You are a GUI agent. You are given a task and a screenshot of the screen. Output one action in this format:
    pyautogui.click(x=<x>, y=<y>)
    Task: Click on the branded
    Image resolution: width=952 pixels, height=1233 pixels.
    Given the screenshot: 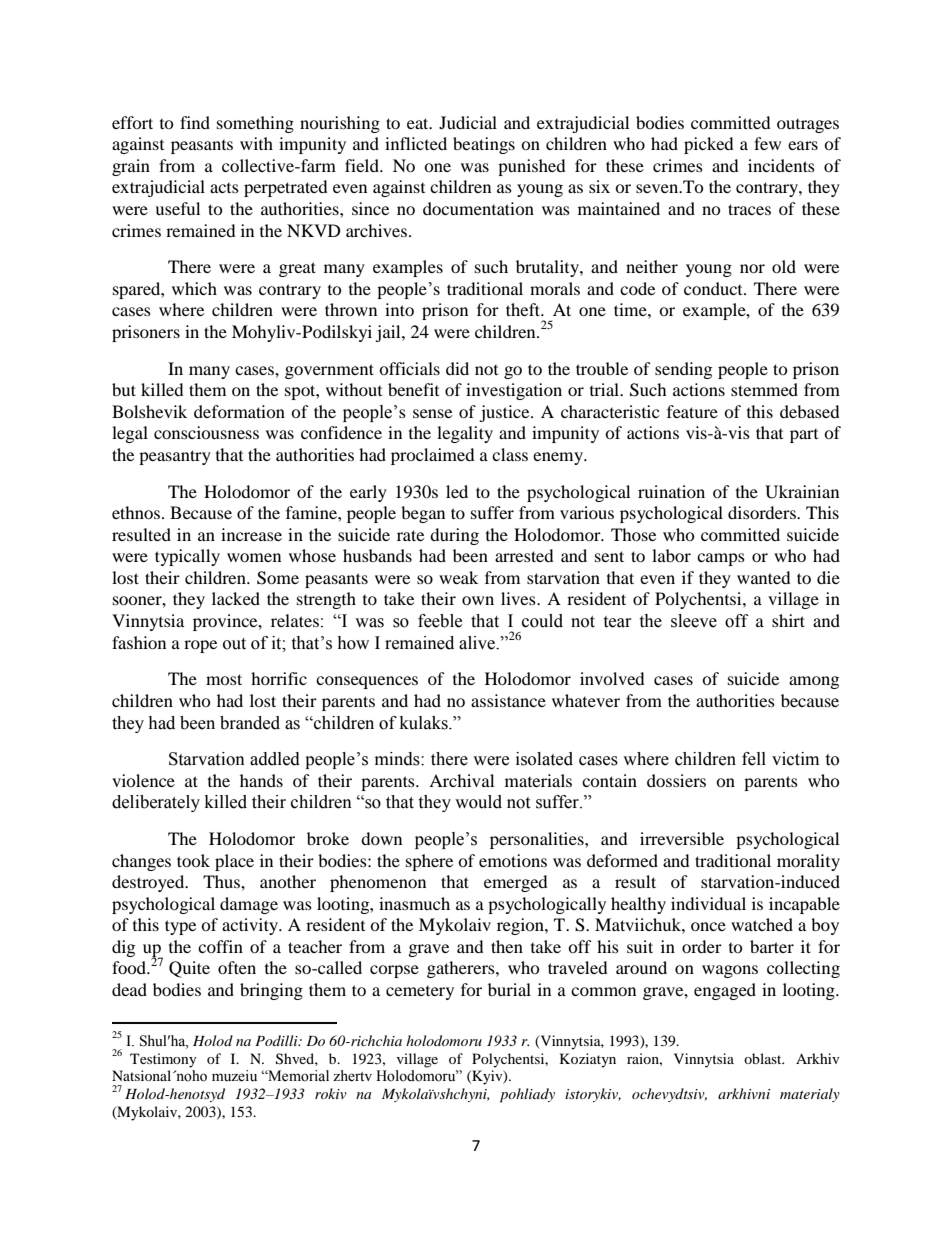 What is the action you would take?
    pyautogui.click(x=250, y=723)
